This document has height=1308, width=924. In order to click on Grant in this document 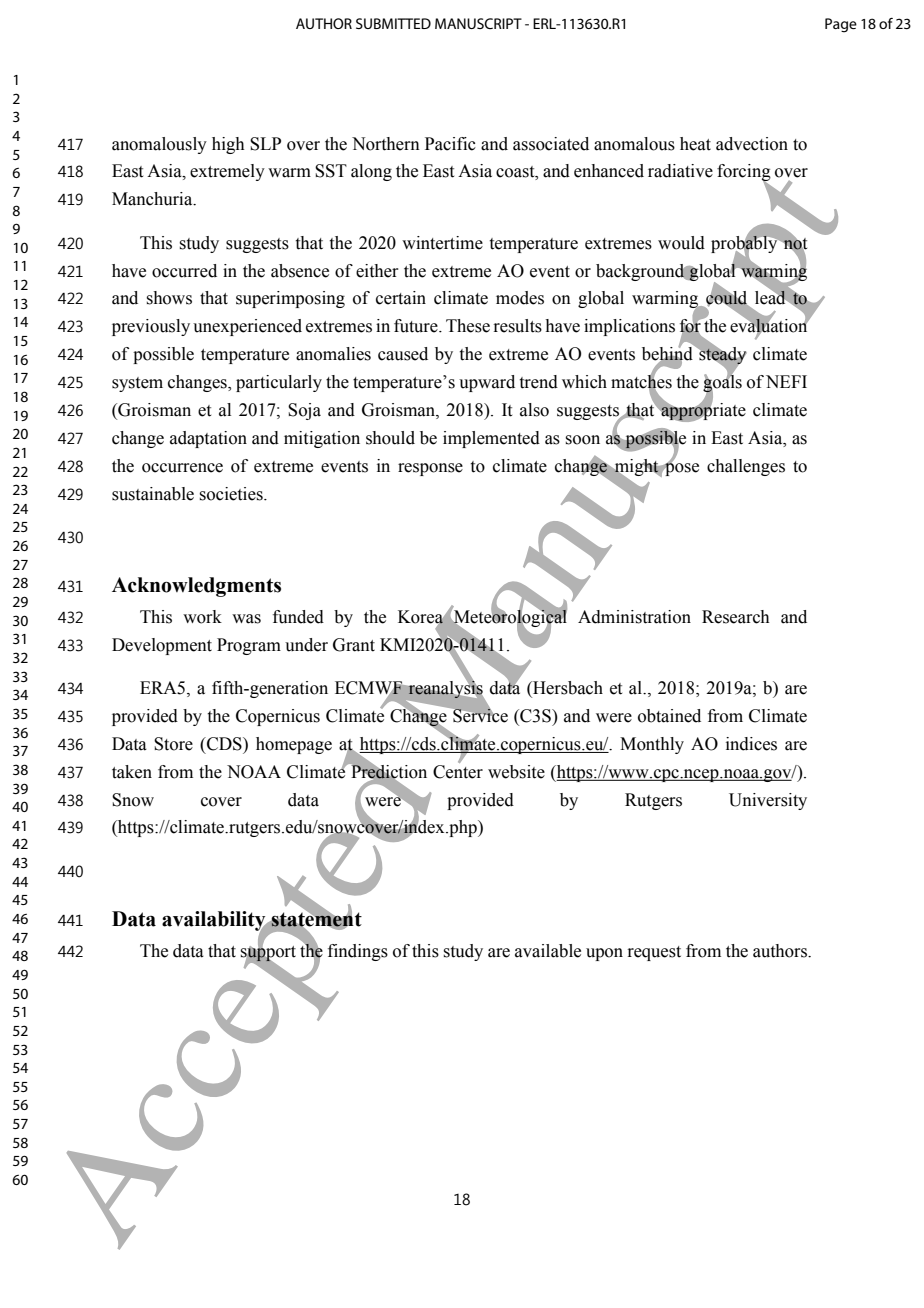, I will do `click(354, 645)`.
